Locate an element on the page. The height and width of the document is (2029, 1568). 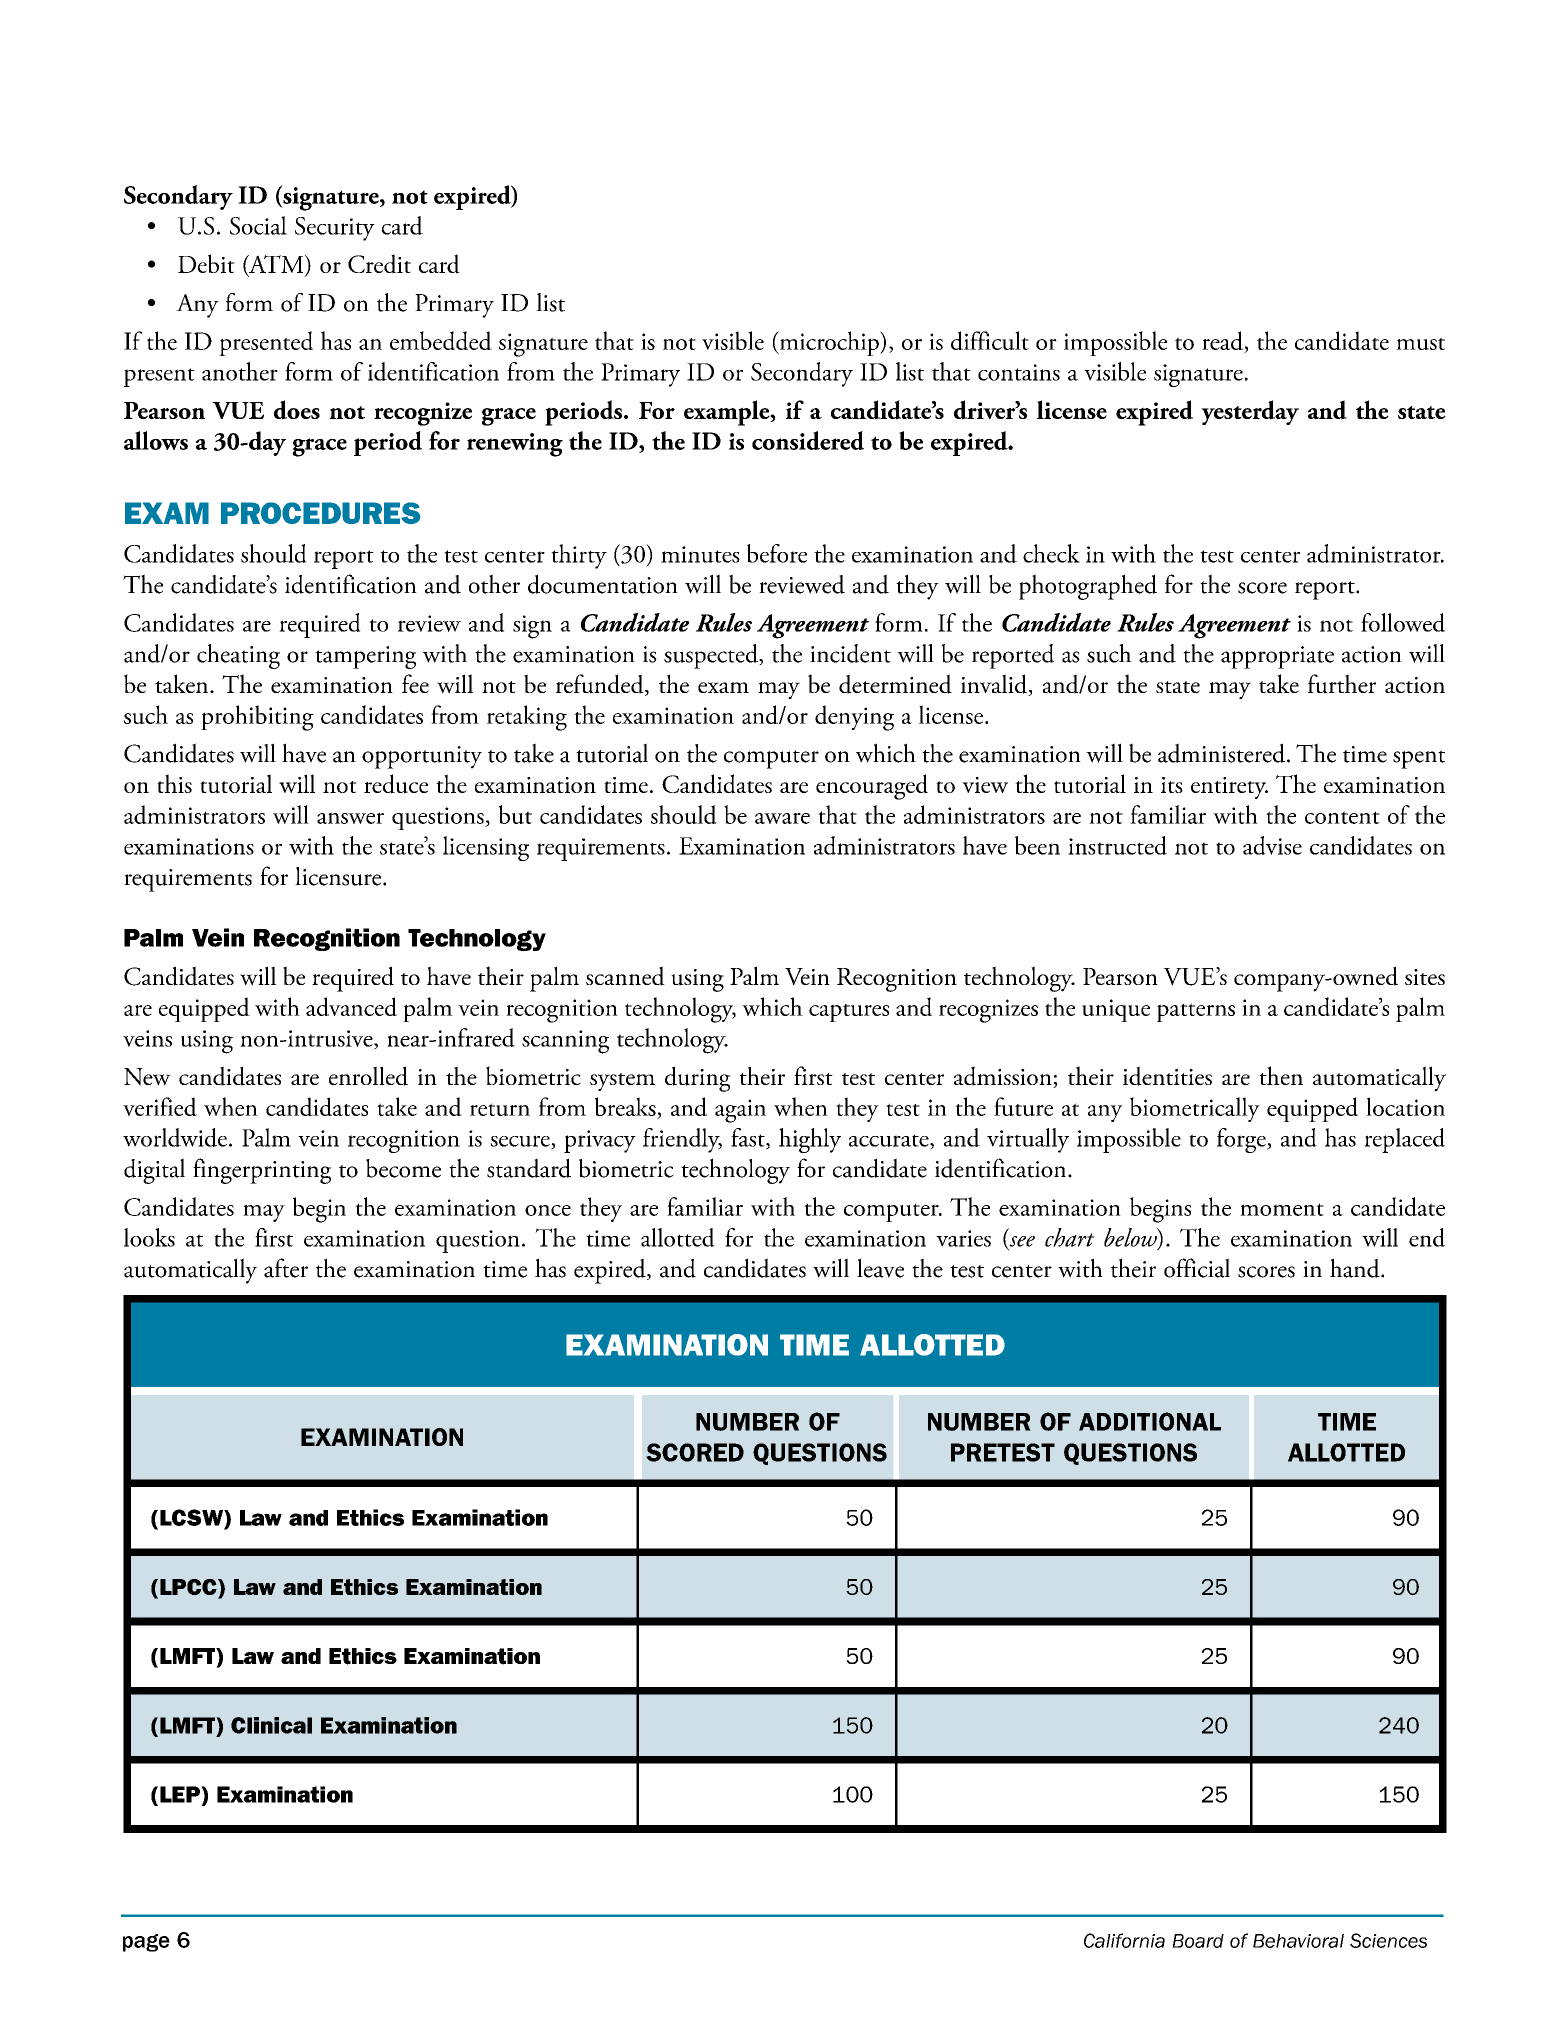
microchip is located at coordinates (829, 343).
